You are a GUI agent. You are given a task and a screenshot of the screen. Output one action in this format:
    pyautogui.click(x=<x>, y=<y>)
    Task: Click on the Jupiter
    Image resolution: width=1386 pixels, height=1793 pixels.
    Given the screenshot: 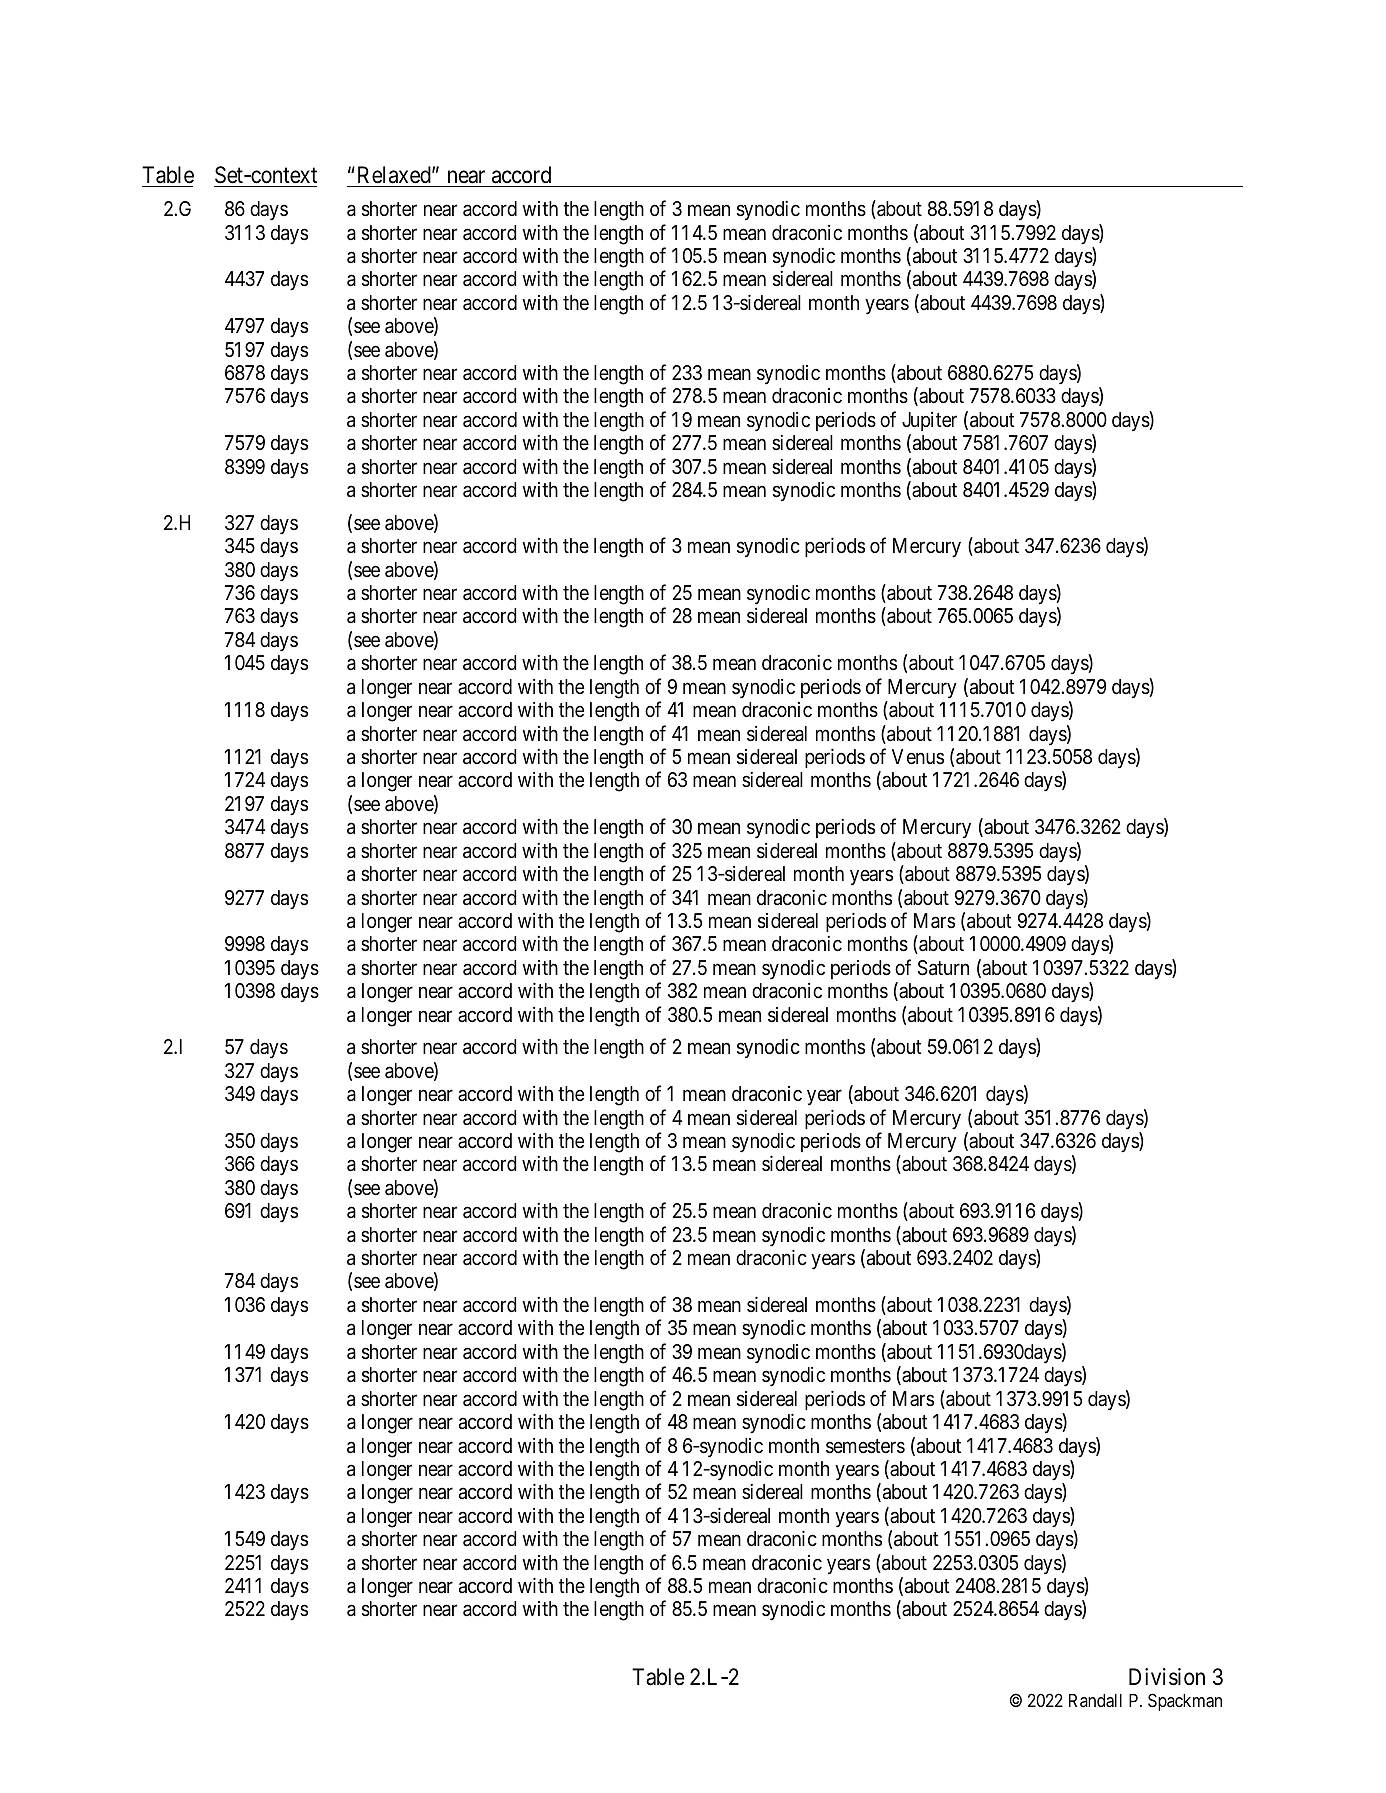 What is the action you would take?
    pyautogui.click(x=929, y=421)
